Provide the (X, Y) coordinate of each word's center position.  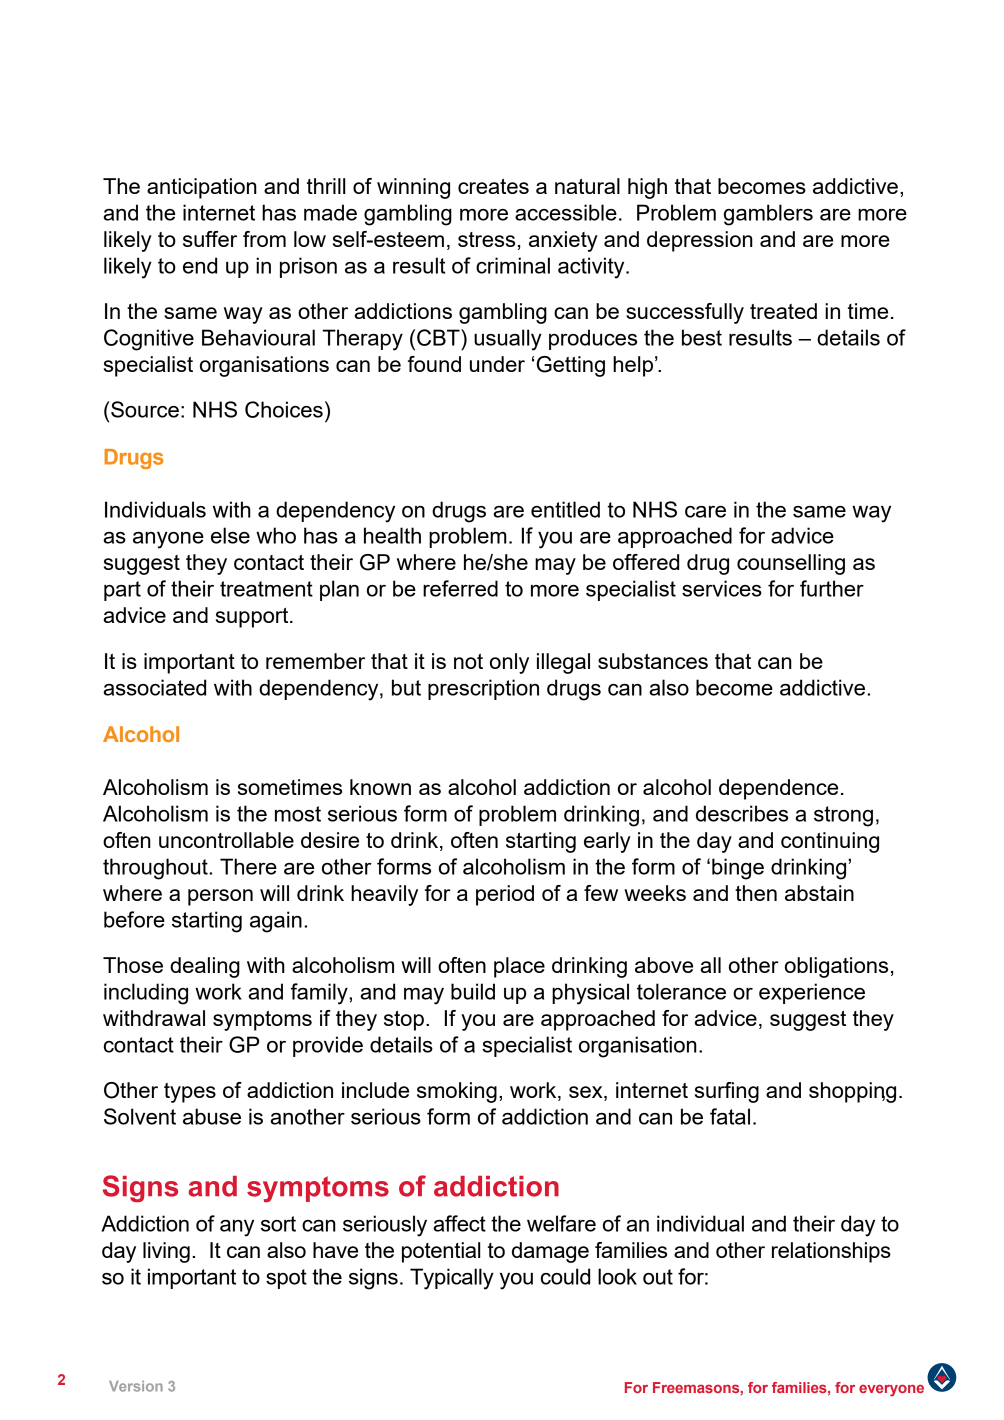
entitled (565, 509)
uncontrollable (226, 840)
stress (486, 239)
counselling (791, 564)
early (607, 842)
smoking (457, 1092)
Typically (452, 1279)
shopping (852, 1092)
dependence (778, 789)
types (190, 1093)
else (230, 535)
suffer (210, 239)
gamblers (768, 215)
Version (136, 1386)
